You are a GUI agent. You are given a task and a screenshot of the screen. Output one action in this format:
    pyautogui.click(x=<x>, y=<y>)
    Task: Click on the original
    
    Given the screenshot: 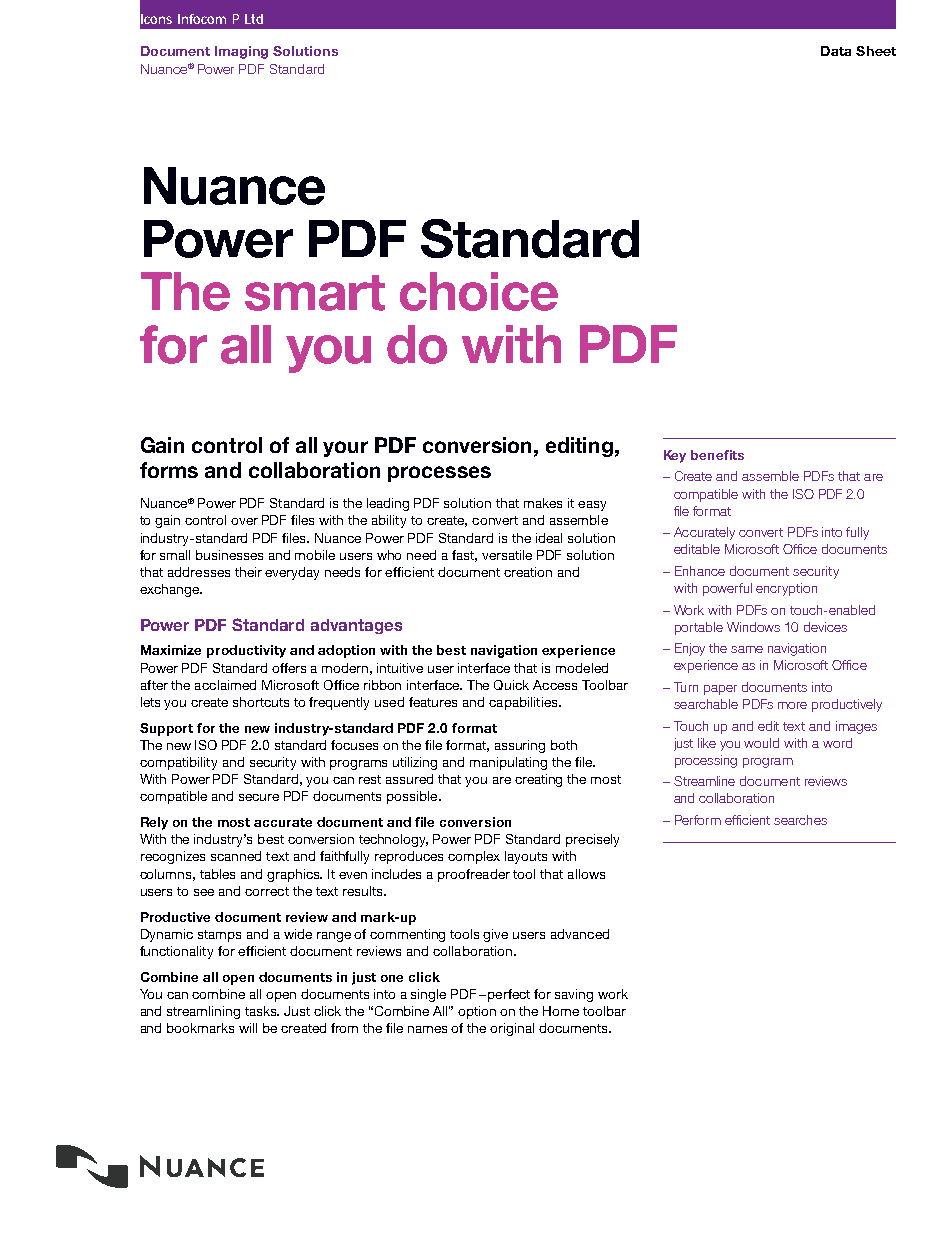 What is the action you would take?
    pyautogui.click(x=512, y=1029)
